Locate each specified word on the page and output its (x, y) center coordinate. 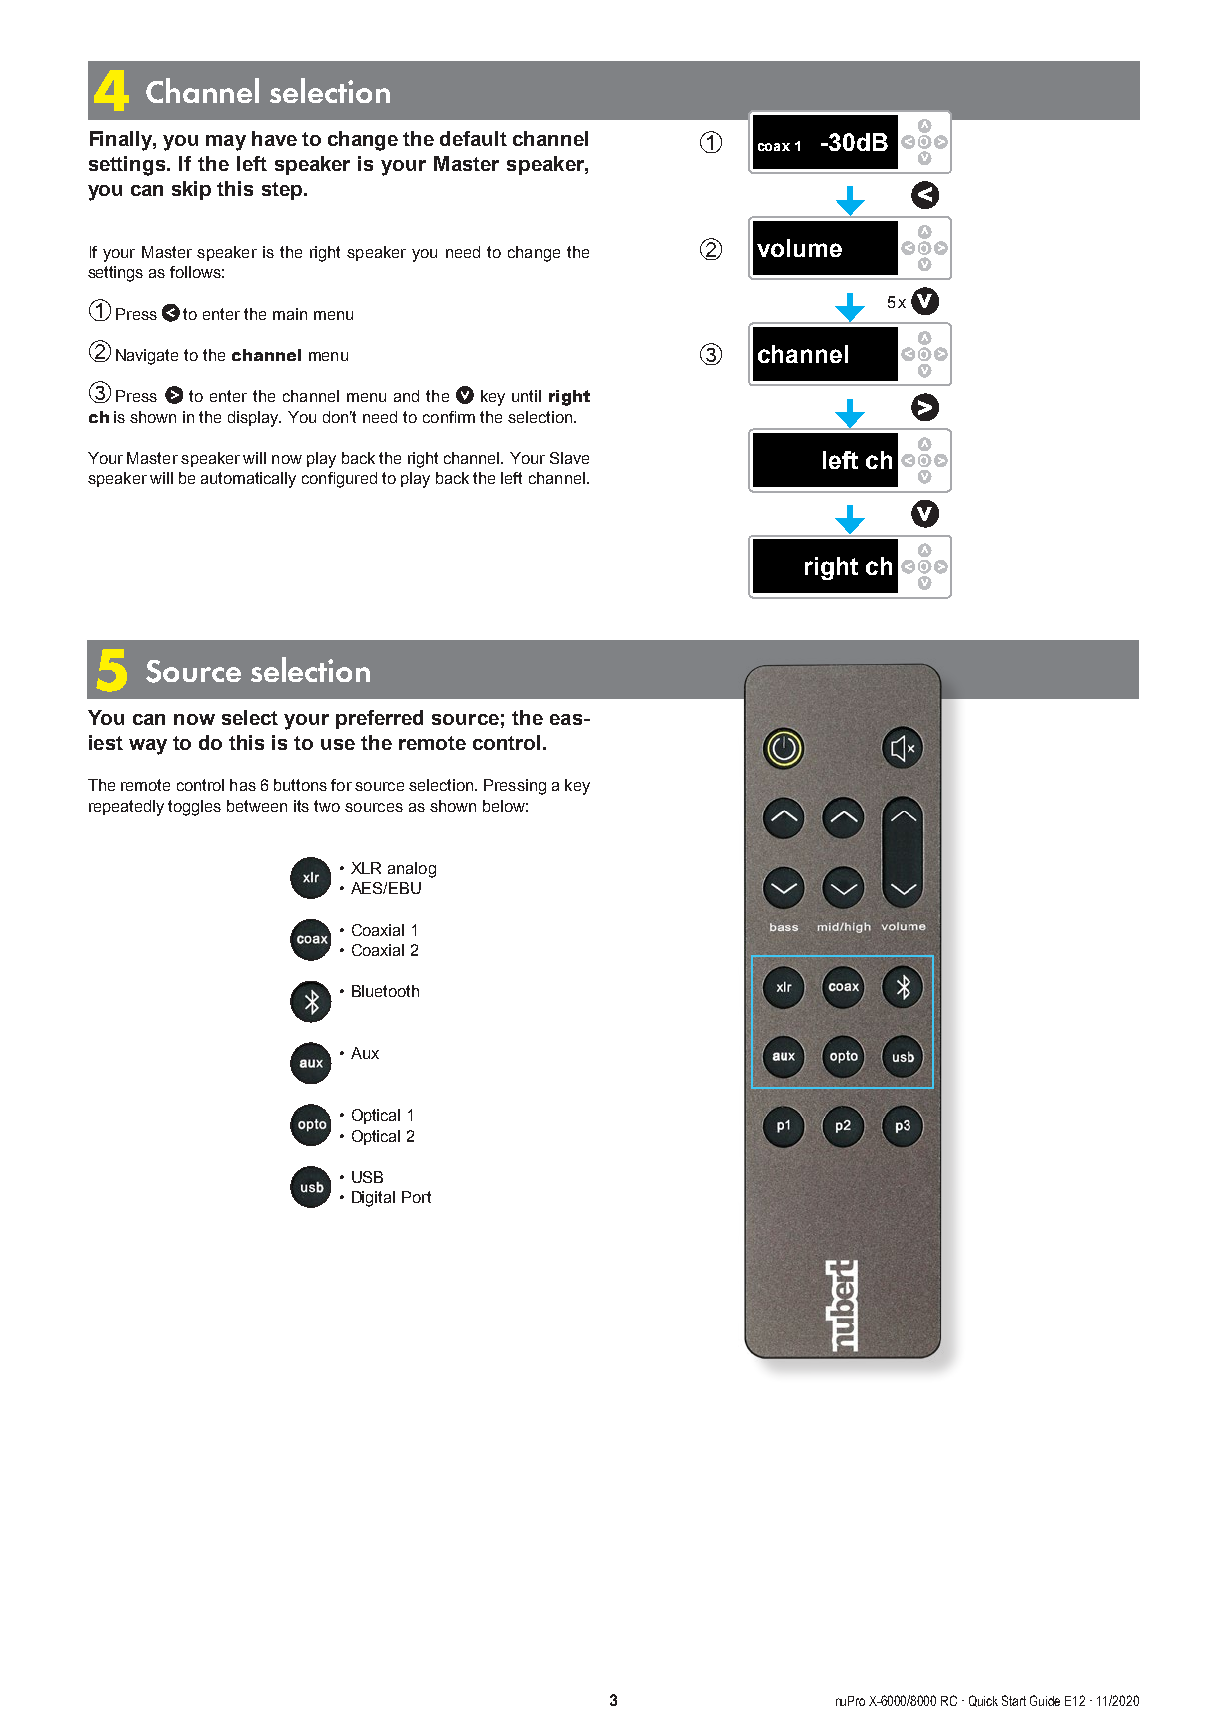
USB (367, 1177)
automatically (248, 480)
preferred (379, 719)
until (526, 396)
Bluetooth (385, 991)
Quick (983, 1701)
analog (412, 870)
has (243, 785)
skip (191, 190)
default (473, 138)
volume (799, 248)
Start (1014, 1700)
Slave (569, 458)
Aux (365, 1053)
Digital (373, 1199)
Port (416, 1197)
